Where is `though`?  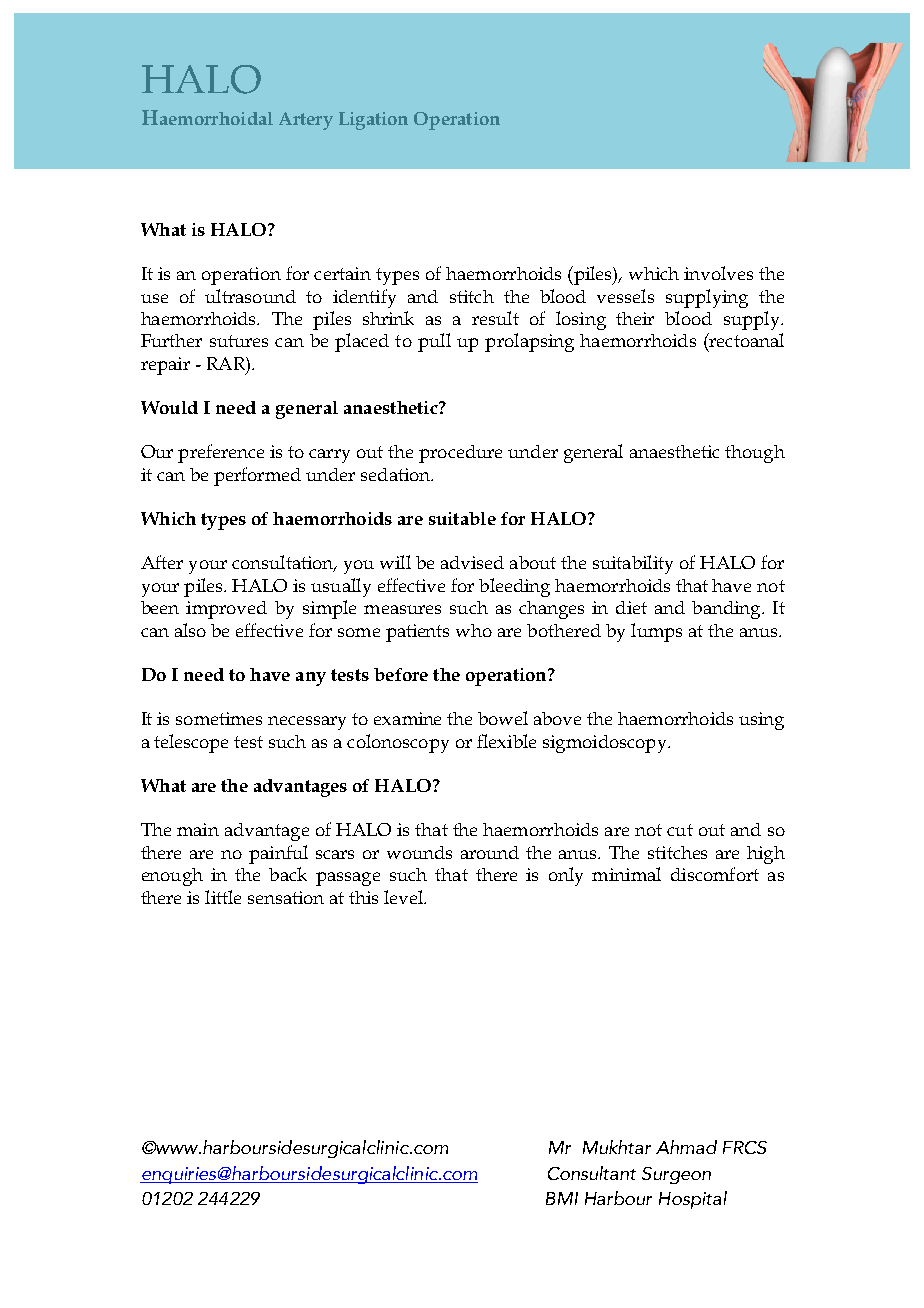
though is located at coordinates (755, 454).
